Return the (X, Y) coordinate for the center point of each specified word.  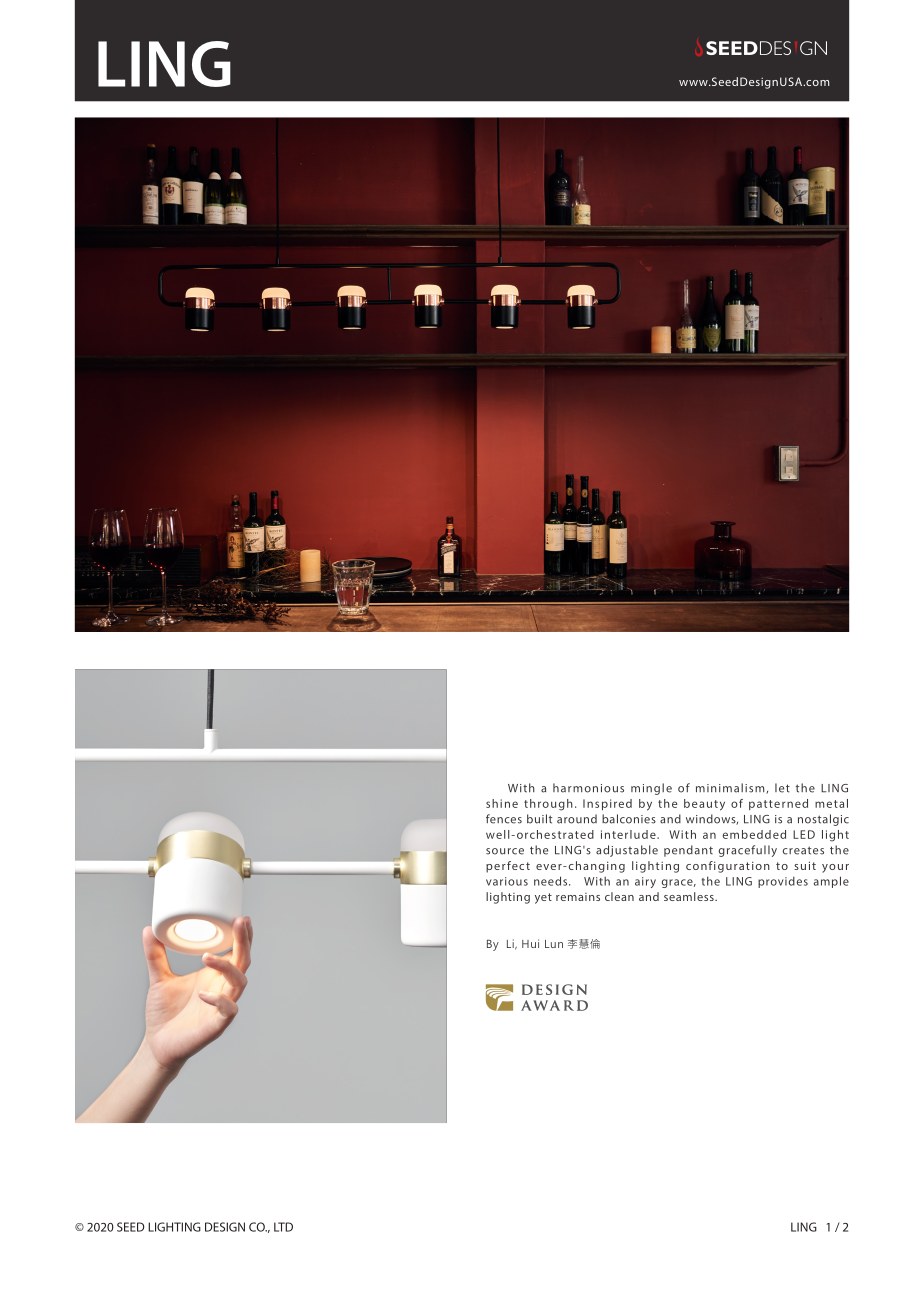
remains (578, 897)
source (505, 851)
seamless (690, 896)
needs (552, 881)
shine (502, 803)
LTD (283, 1227)
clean (619, 896)
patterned (778, 804)
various (507, 881)
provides (783, 882)
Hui (530, 943)
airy (645, 882)
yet (543, 898)
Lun (554, 944)
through (548, 805)
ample (831, 882)
